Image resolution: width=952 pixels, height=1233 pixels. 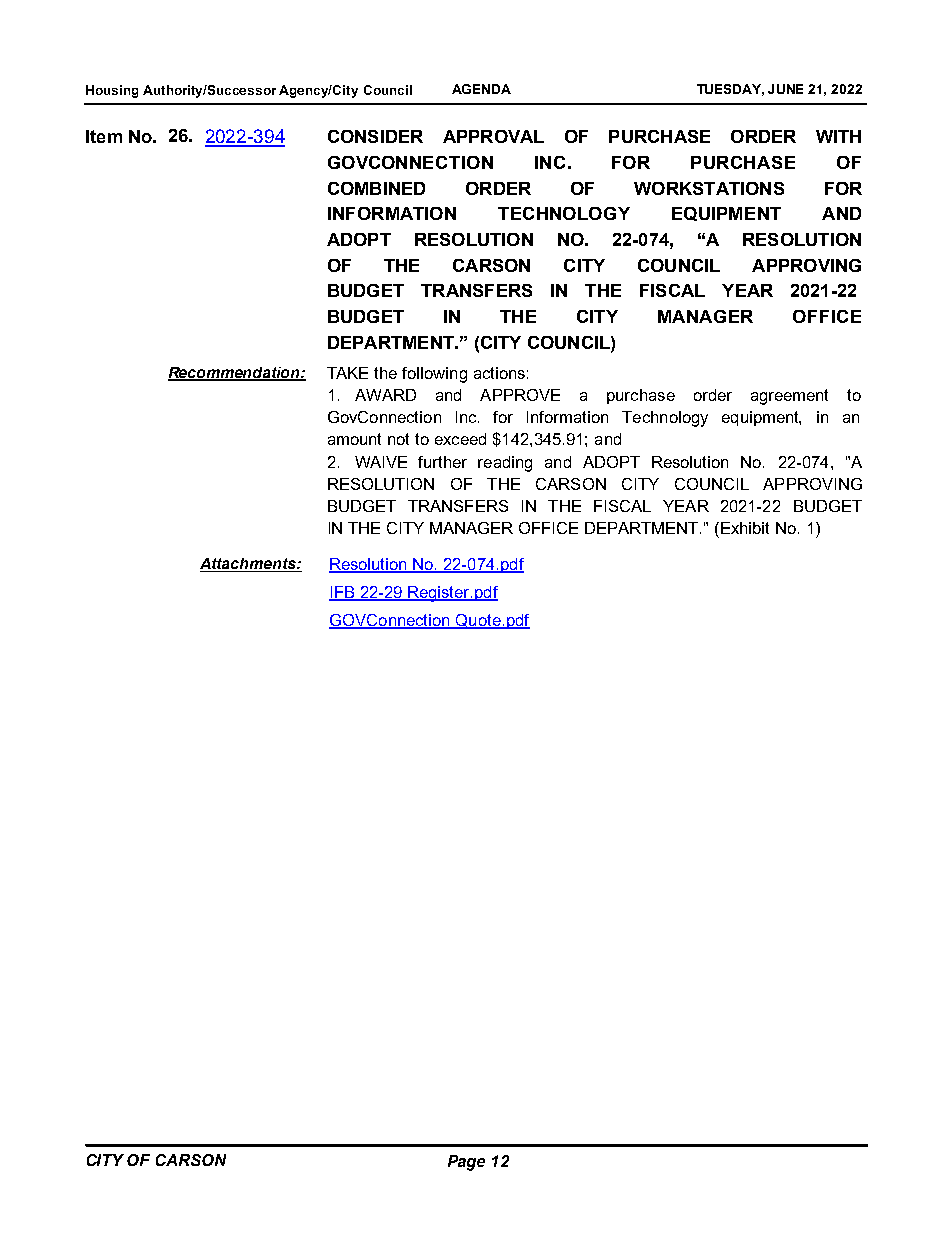 What do you see at coordinates (466, 1163) in the image?
I see `Page` at bounding box center [466, 1163].
